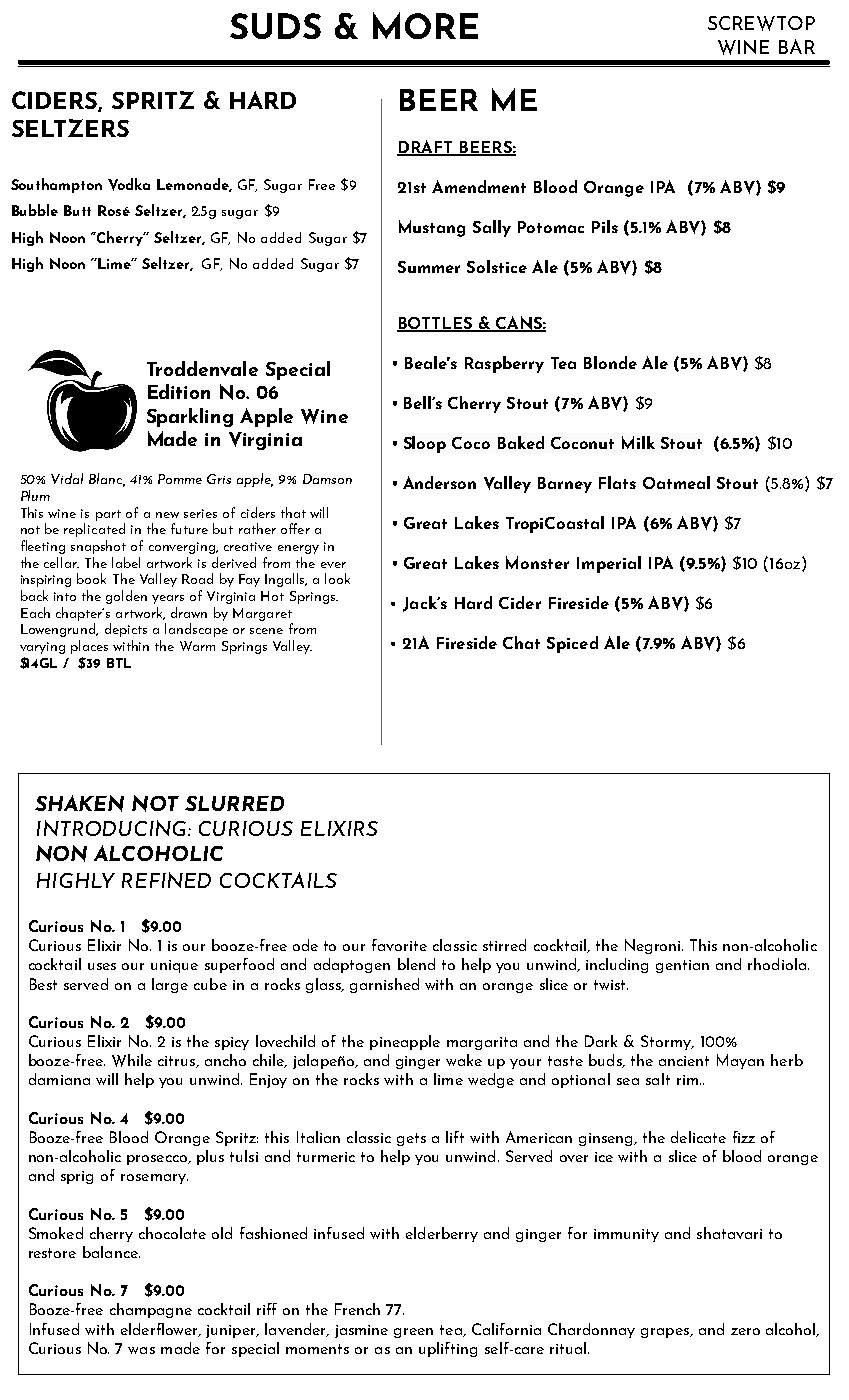  What do you see at coordinates (682, 966) in the document?
I see `gentian` at bounding box center [682, 966].
